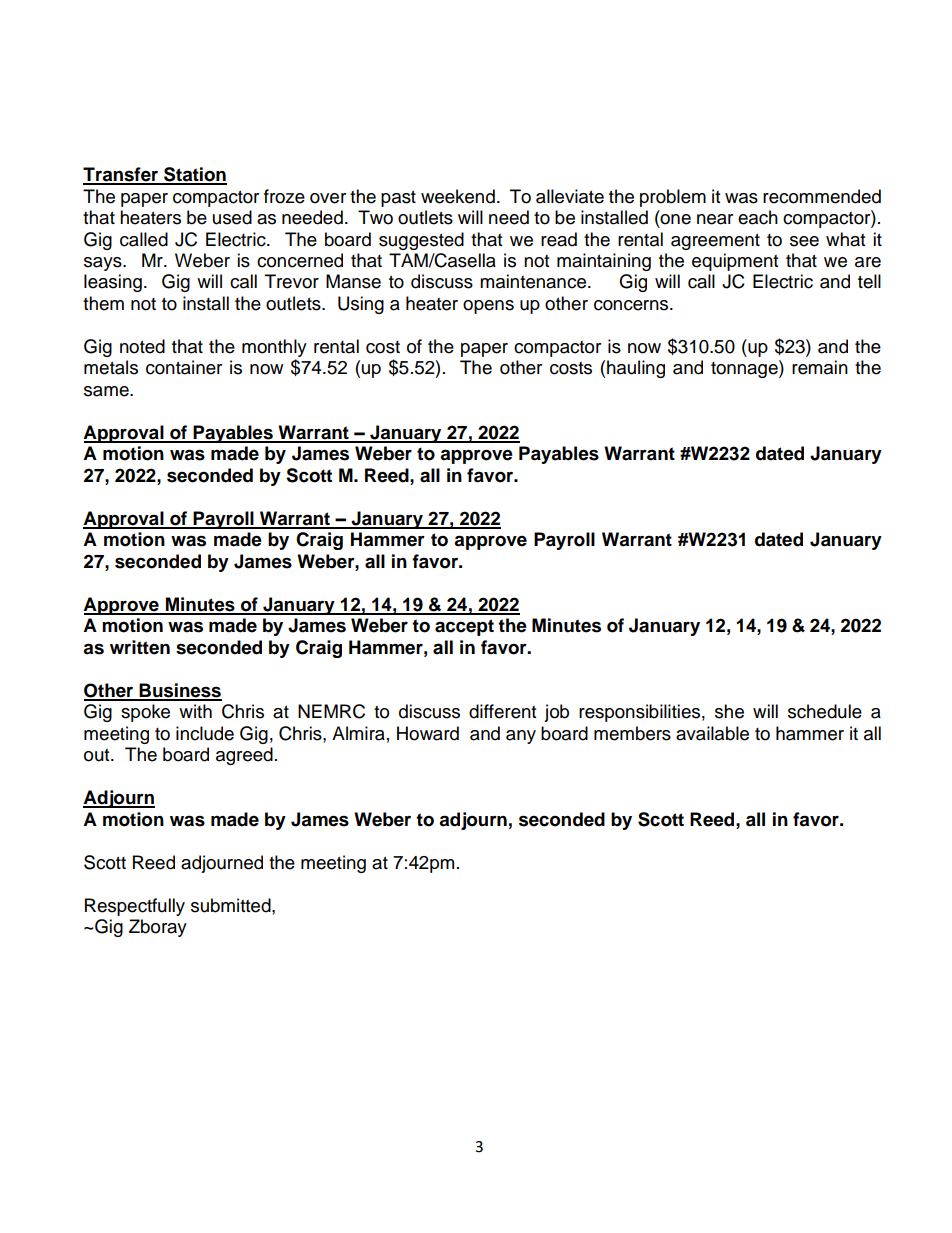 The height and width of the screenshot is (1233, 952). Describe the element at coordinates (458, 196) in the screenshot. I see `weekend` at that location.
